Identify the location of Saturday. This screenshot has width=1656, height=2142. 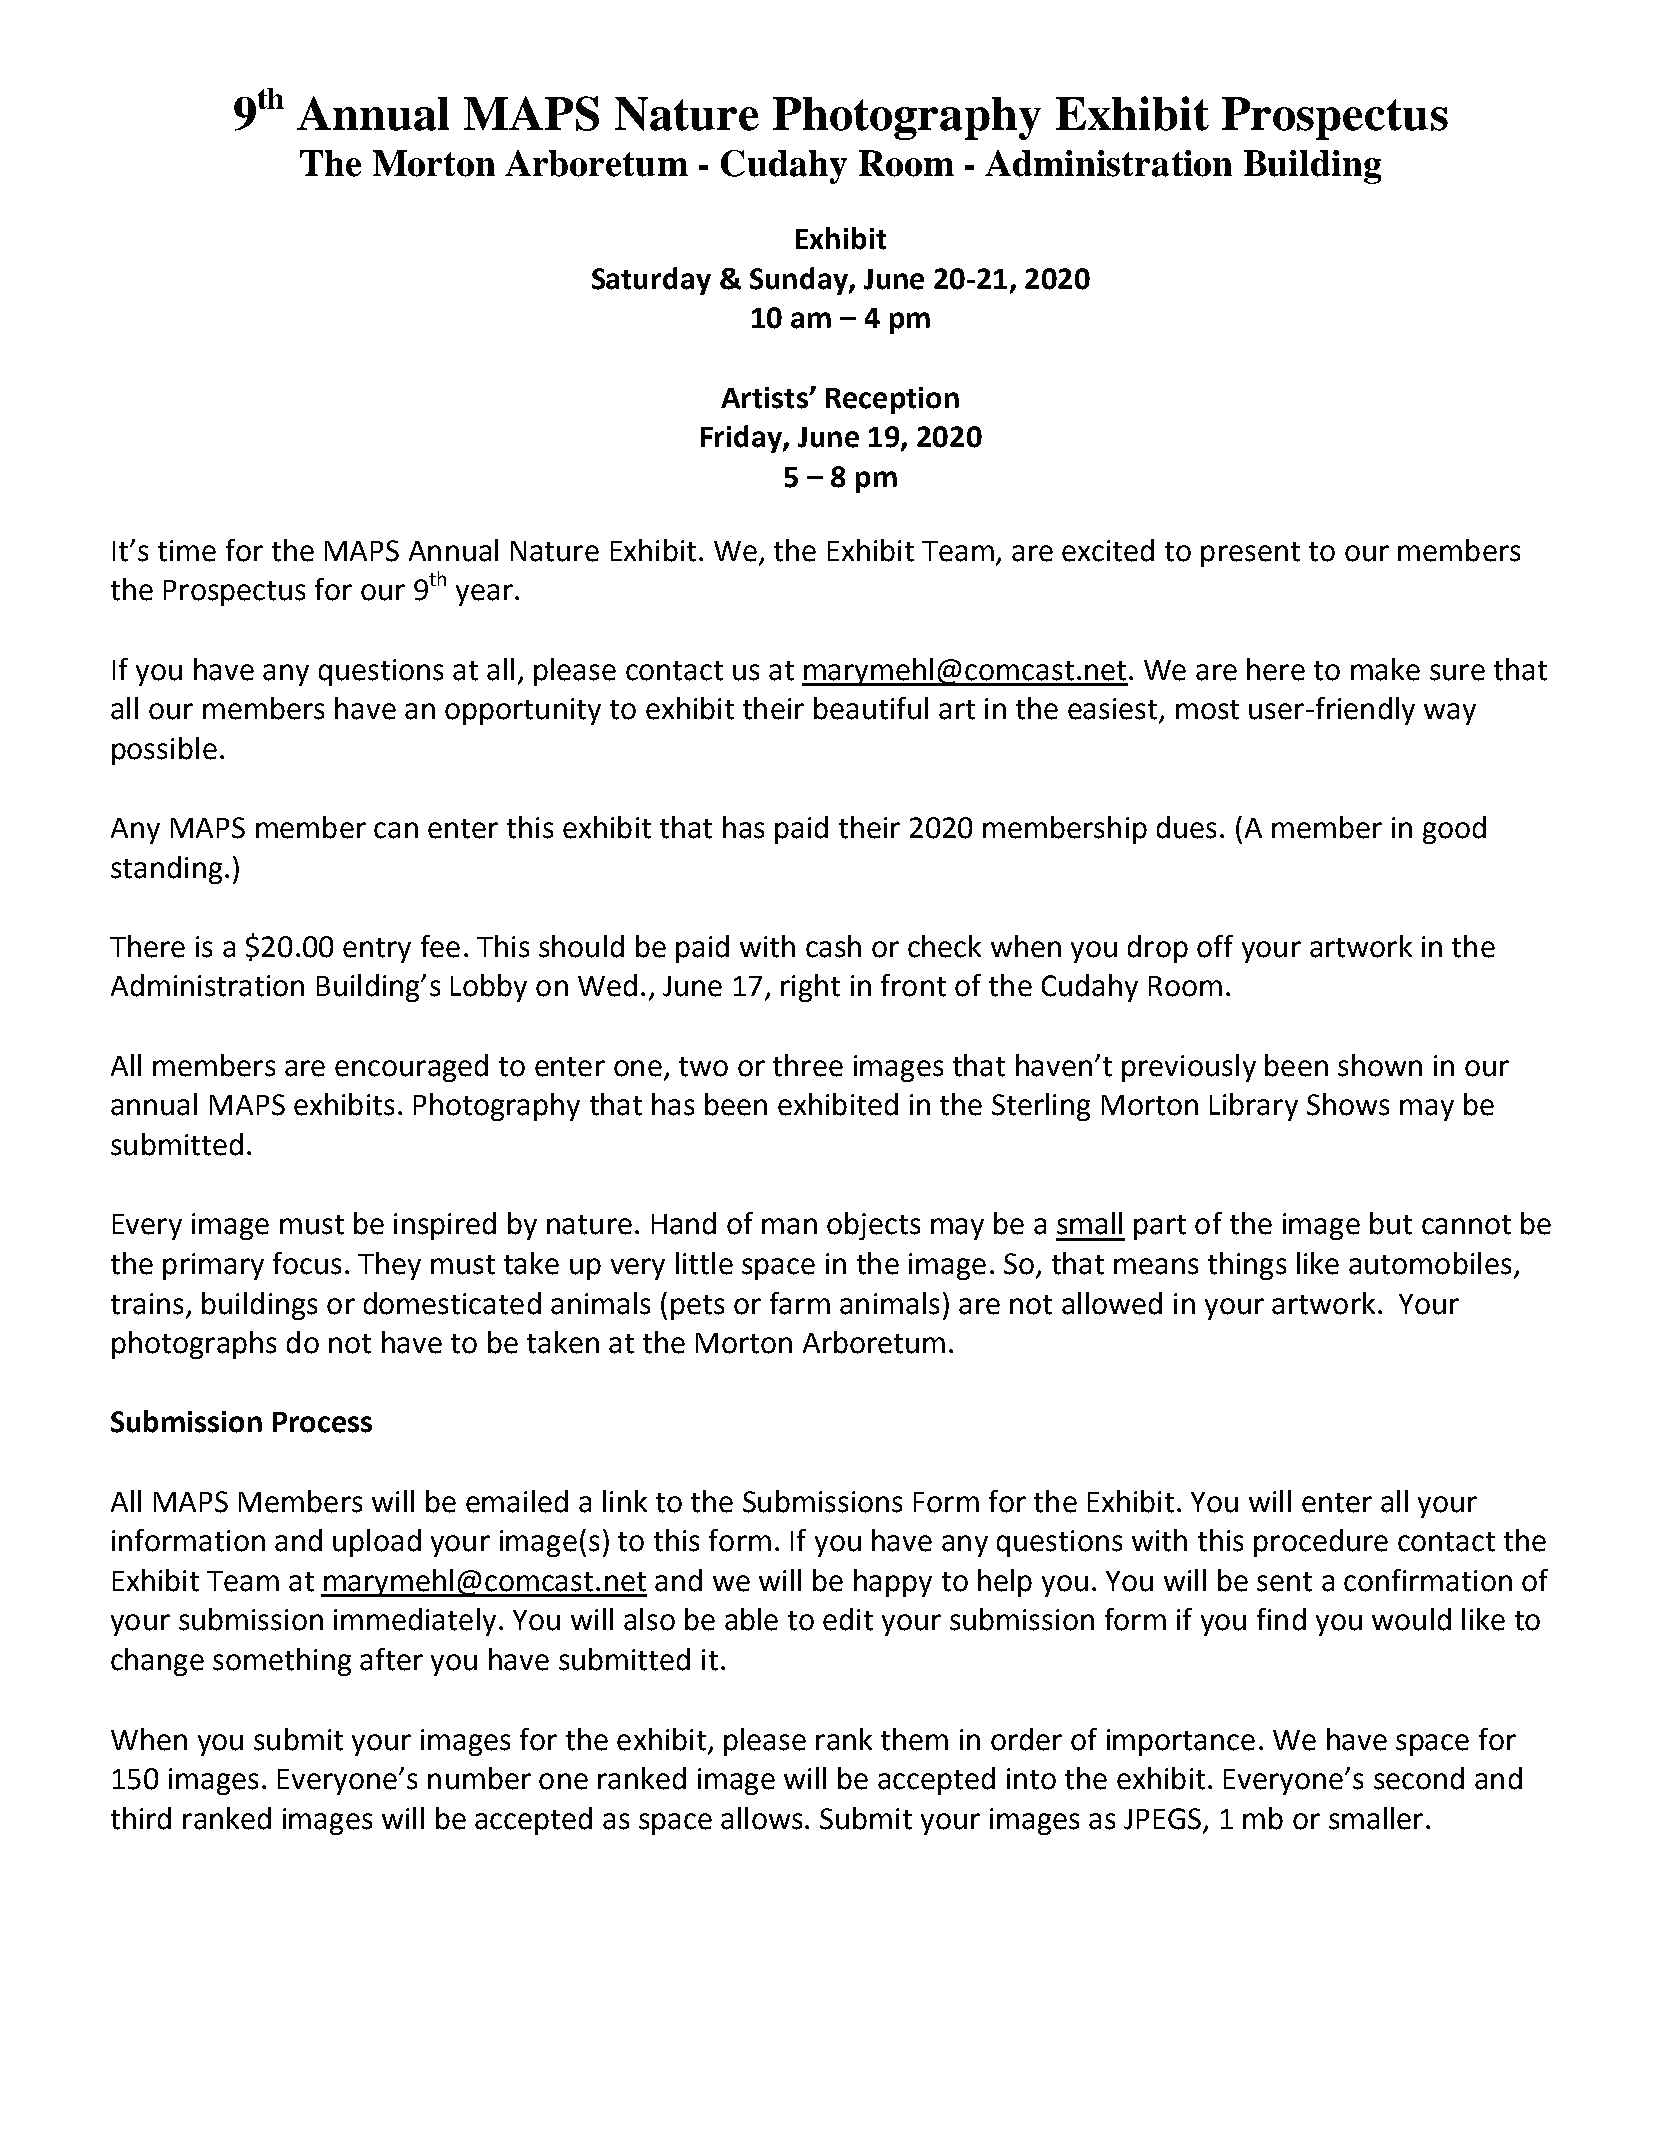
(651, 281).
